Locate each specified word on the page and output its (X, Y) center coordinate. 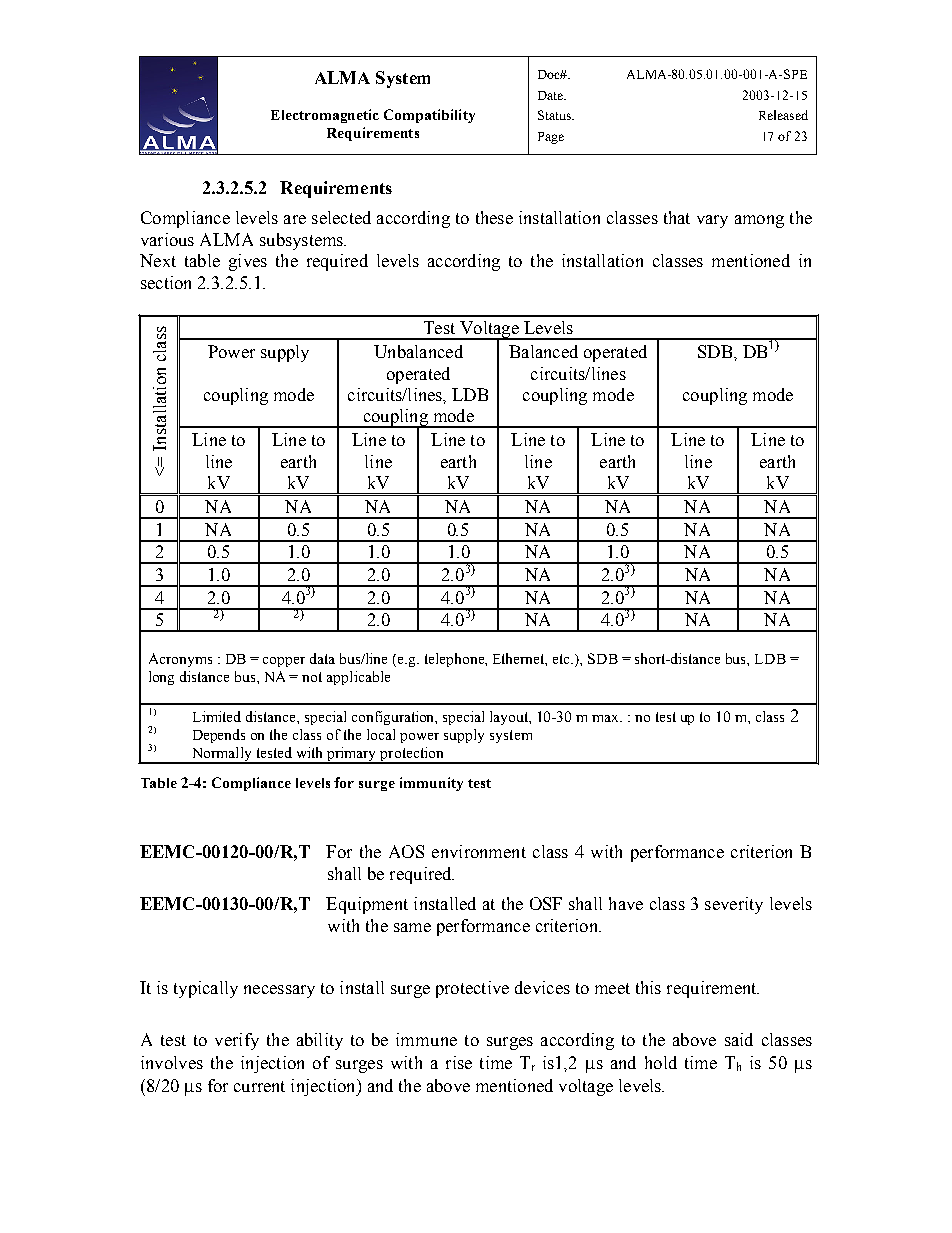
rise (459, 1062)
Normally (222, 755)
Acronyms (180, 660)
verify (237, 1041)
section (166, 282)
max (607, 718)
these (494, 217)
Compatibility (429, 116)
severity (734, 905)
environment (479, 851)
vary (712, 221)
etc (563, 659)
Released (783, 115)
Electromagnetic (325, 116)
